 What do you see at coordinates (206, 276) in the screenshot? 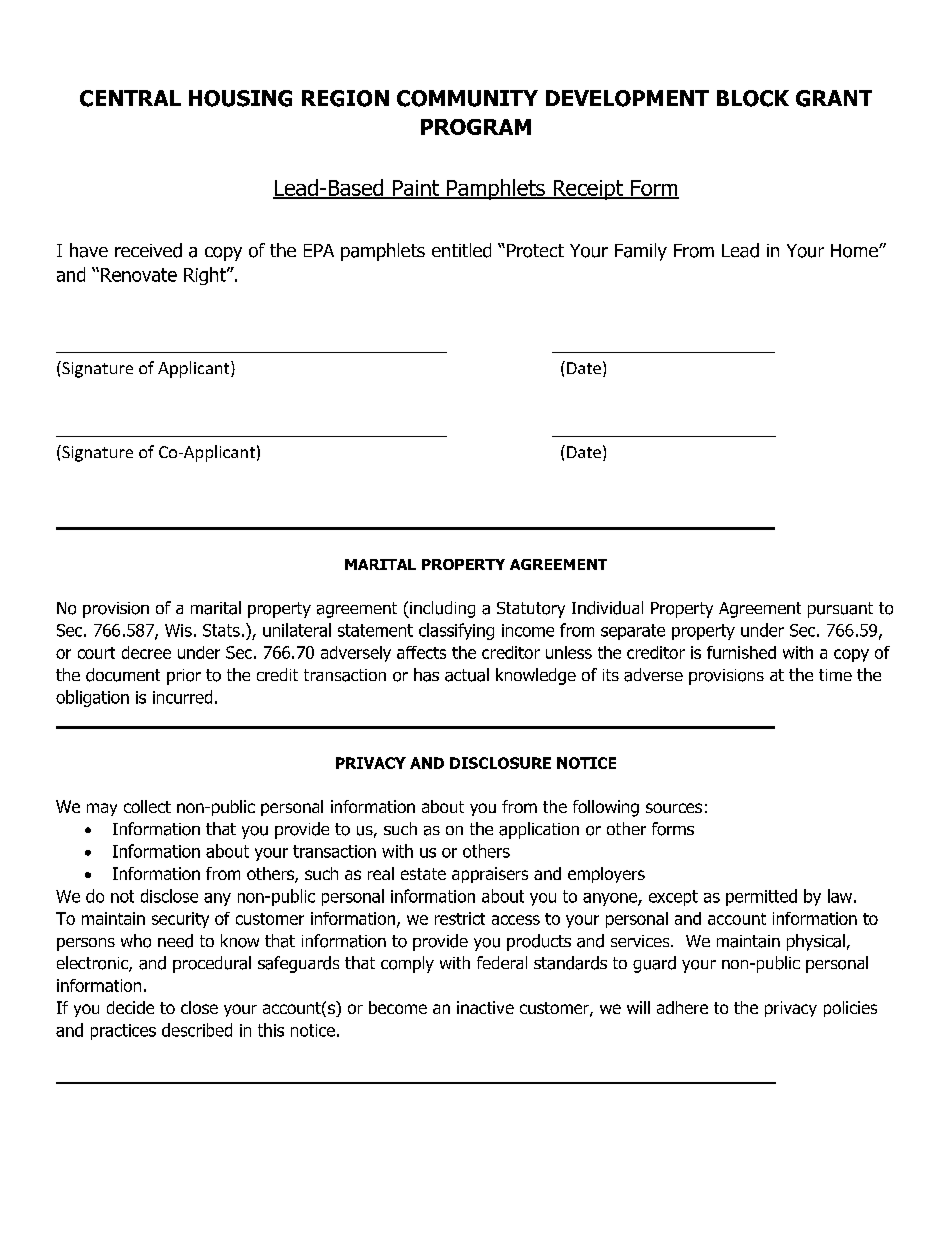
I see `Right` at bounding box center [206, 276].
